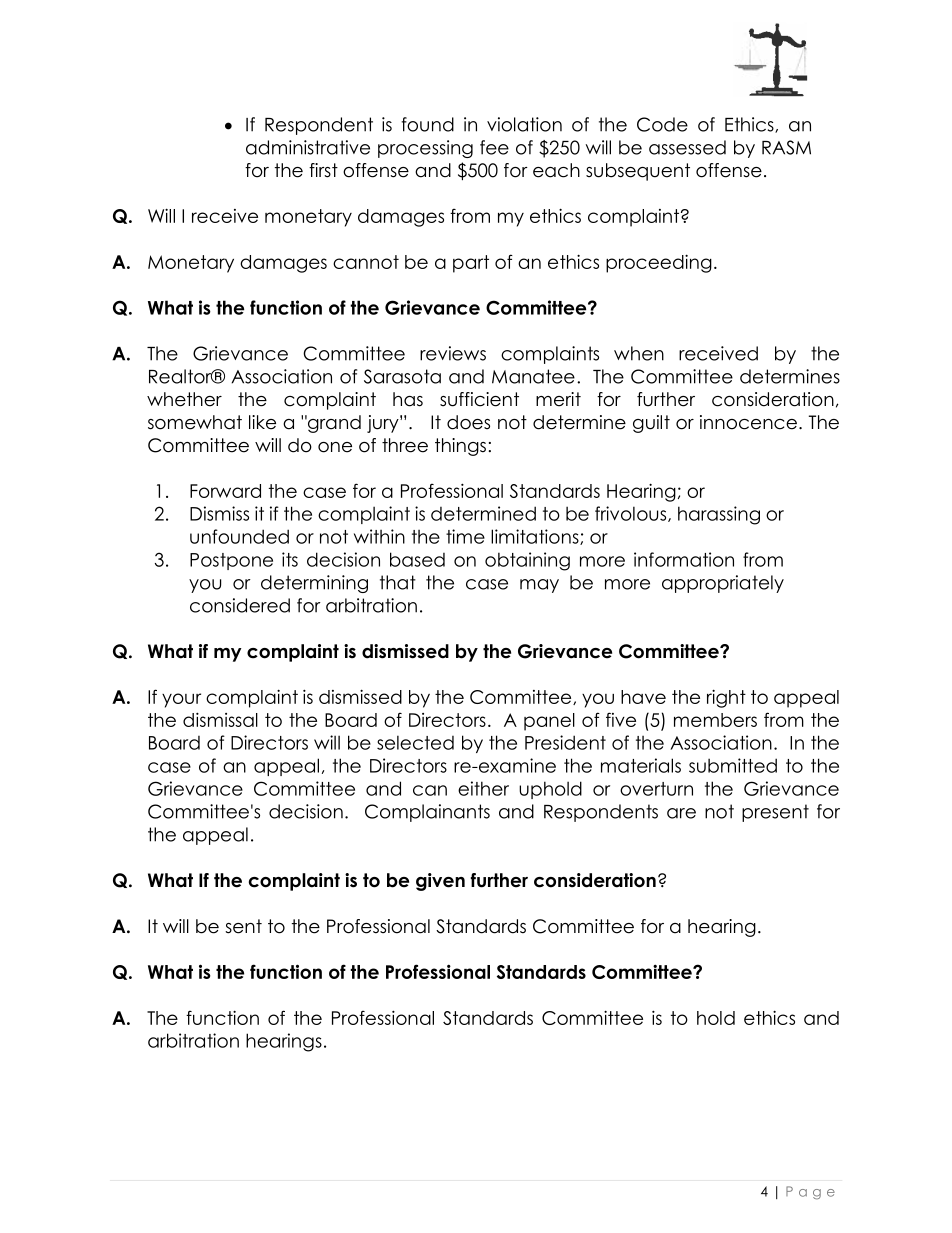  Describe the element at coordinates (483, 788) in the screenshot. I see `either` at that location.
